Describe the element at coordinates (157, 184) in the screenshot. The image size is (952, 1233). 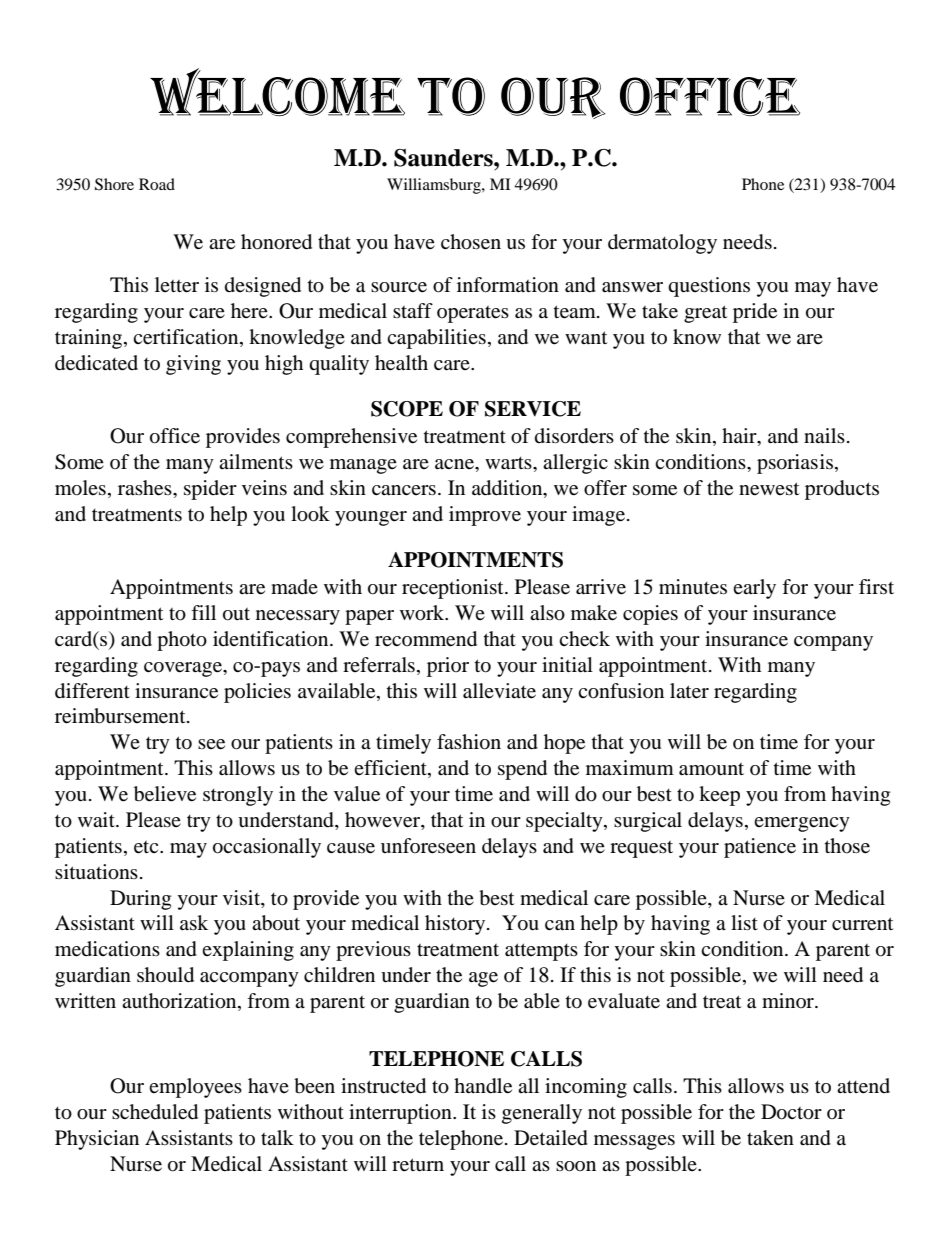
I see `Road` at that location.
